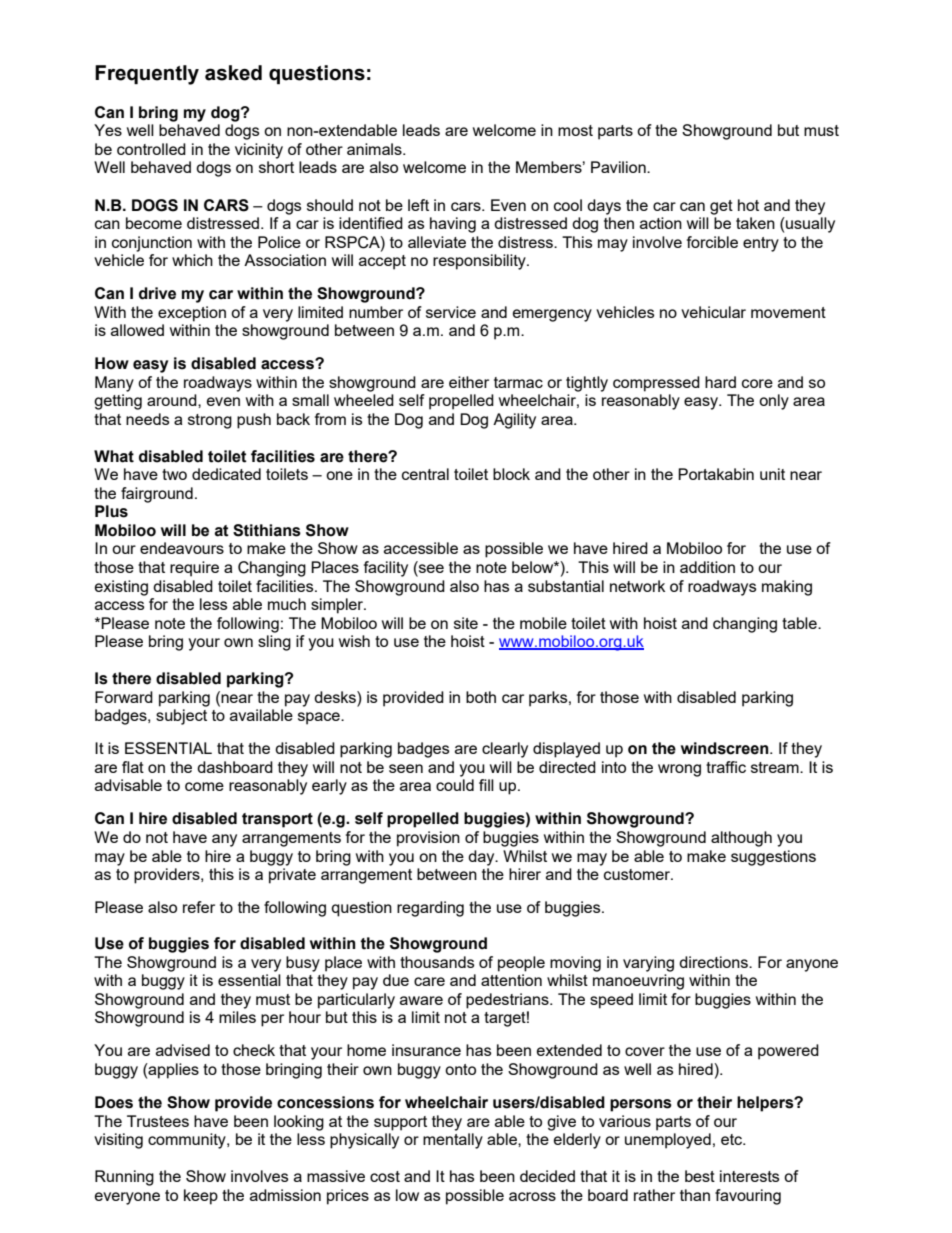 This screenshot has height=1233, width=952. What do you see at coordinates (466, 623) in the screenshot?
I see `site` at bounding box center [466, 623].
